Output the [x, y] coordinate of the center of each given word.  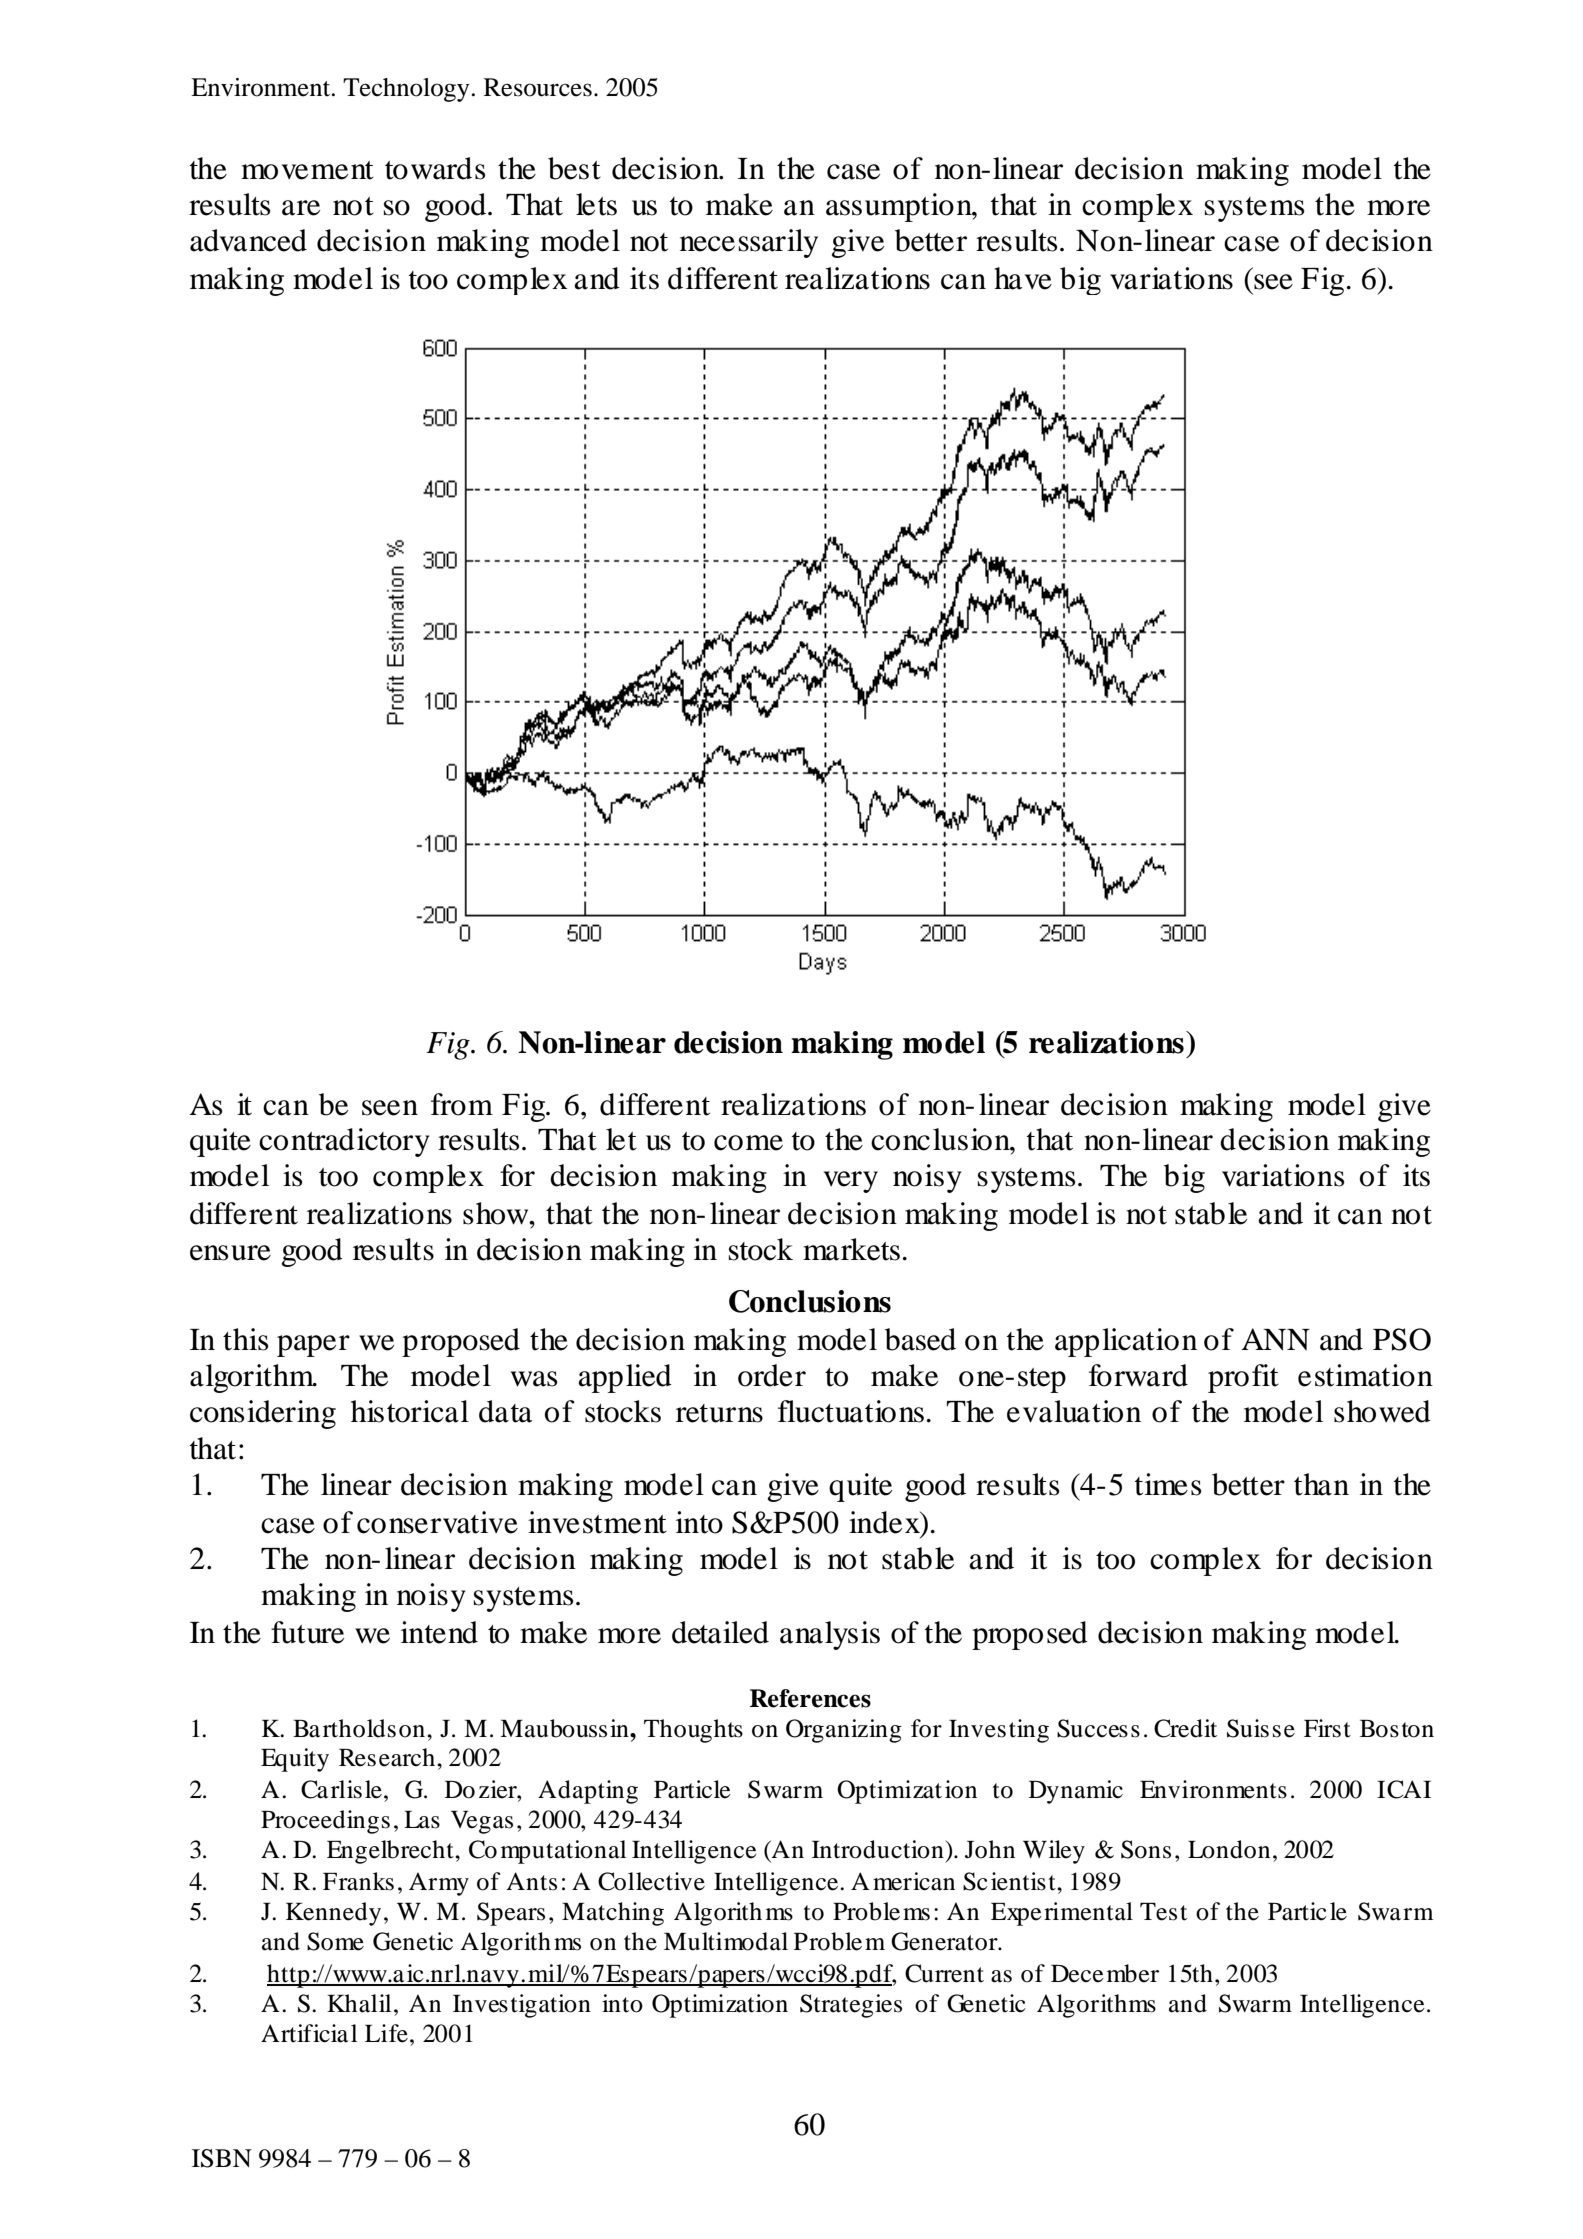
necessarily [749, 243]
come [748, 1143]
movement [307, 170]
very [851, 1182]
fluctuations [851, 1411]
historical [410, 1411]
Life [386, 2033]
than [1321, 1484]
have [1023, 278]
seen [390, 1108]
